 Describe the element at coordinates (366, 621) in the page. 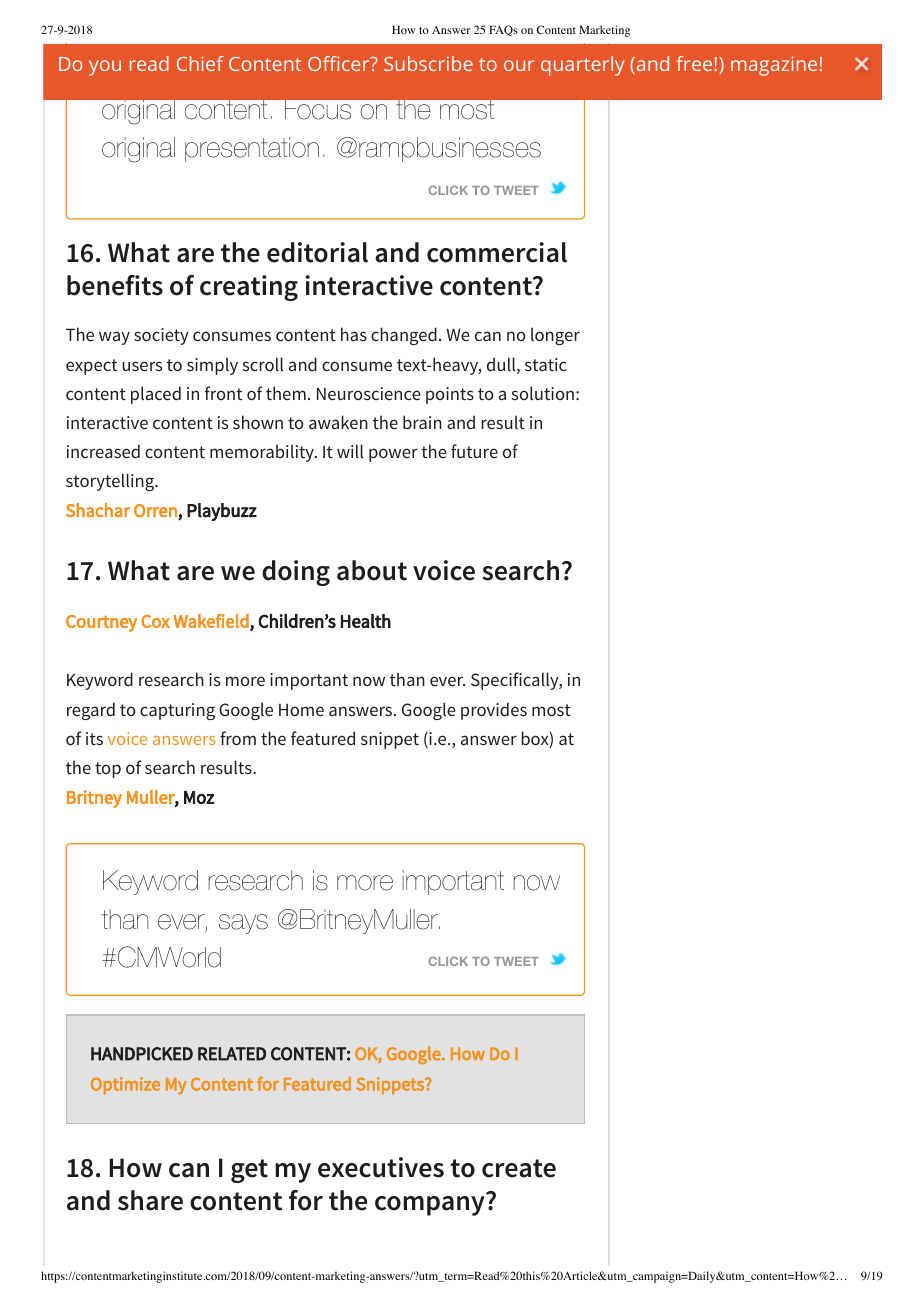

I see `Health` at that location.
